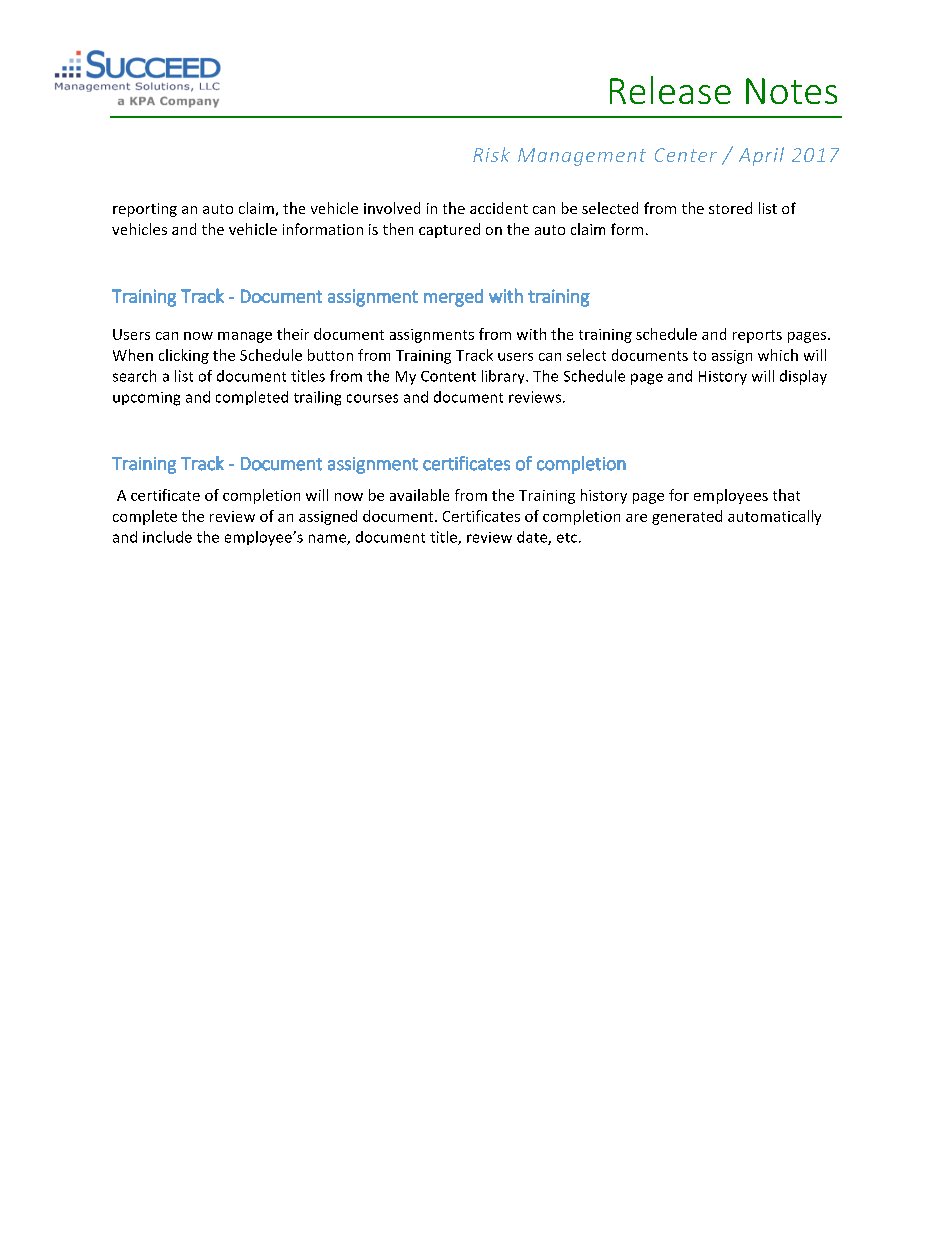  What do you see at coordinates (453, 298) in the image?
I see `merged` at bounding box center [453, 298].
